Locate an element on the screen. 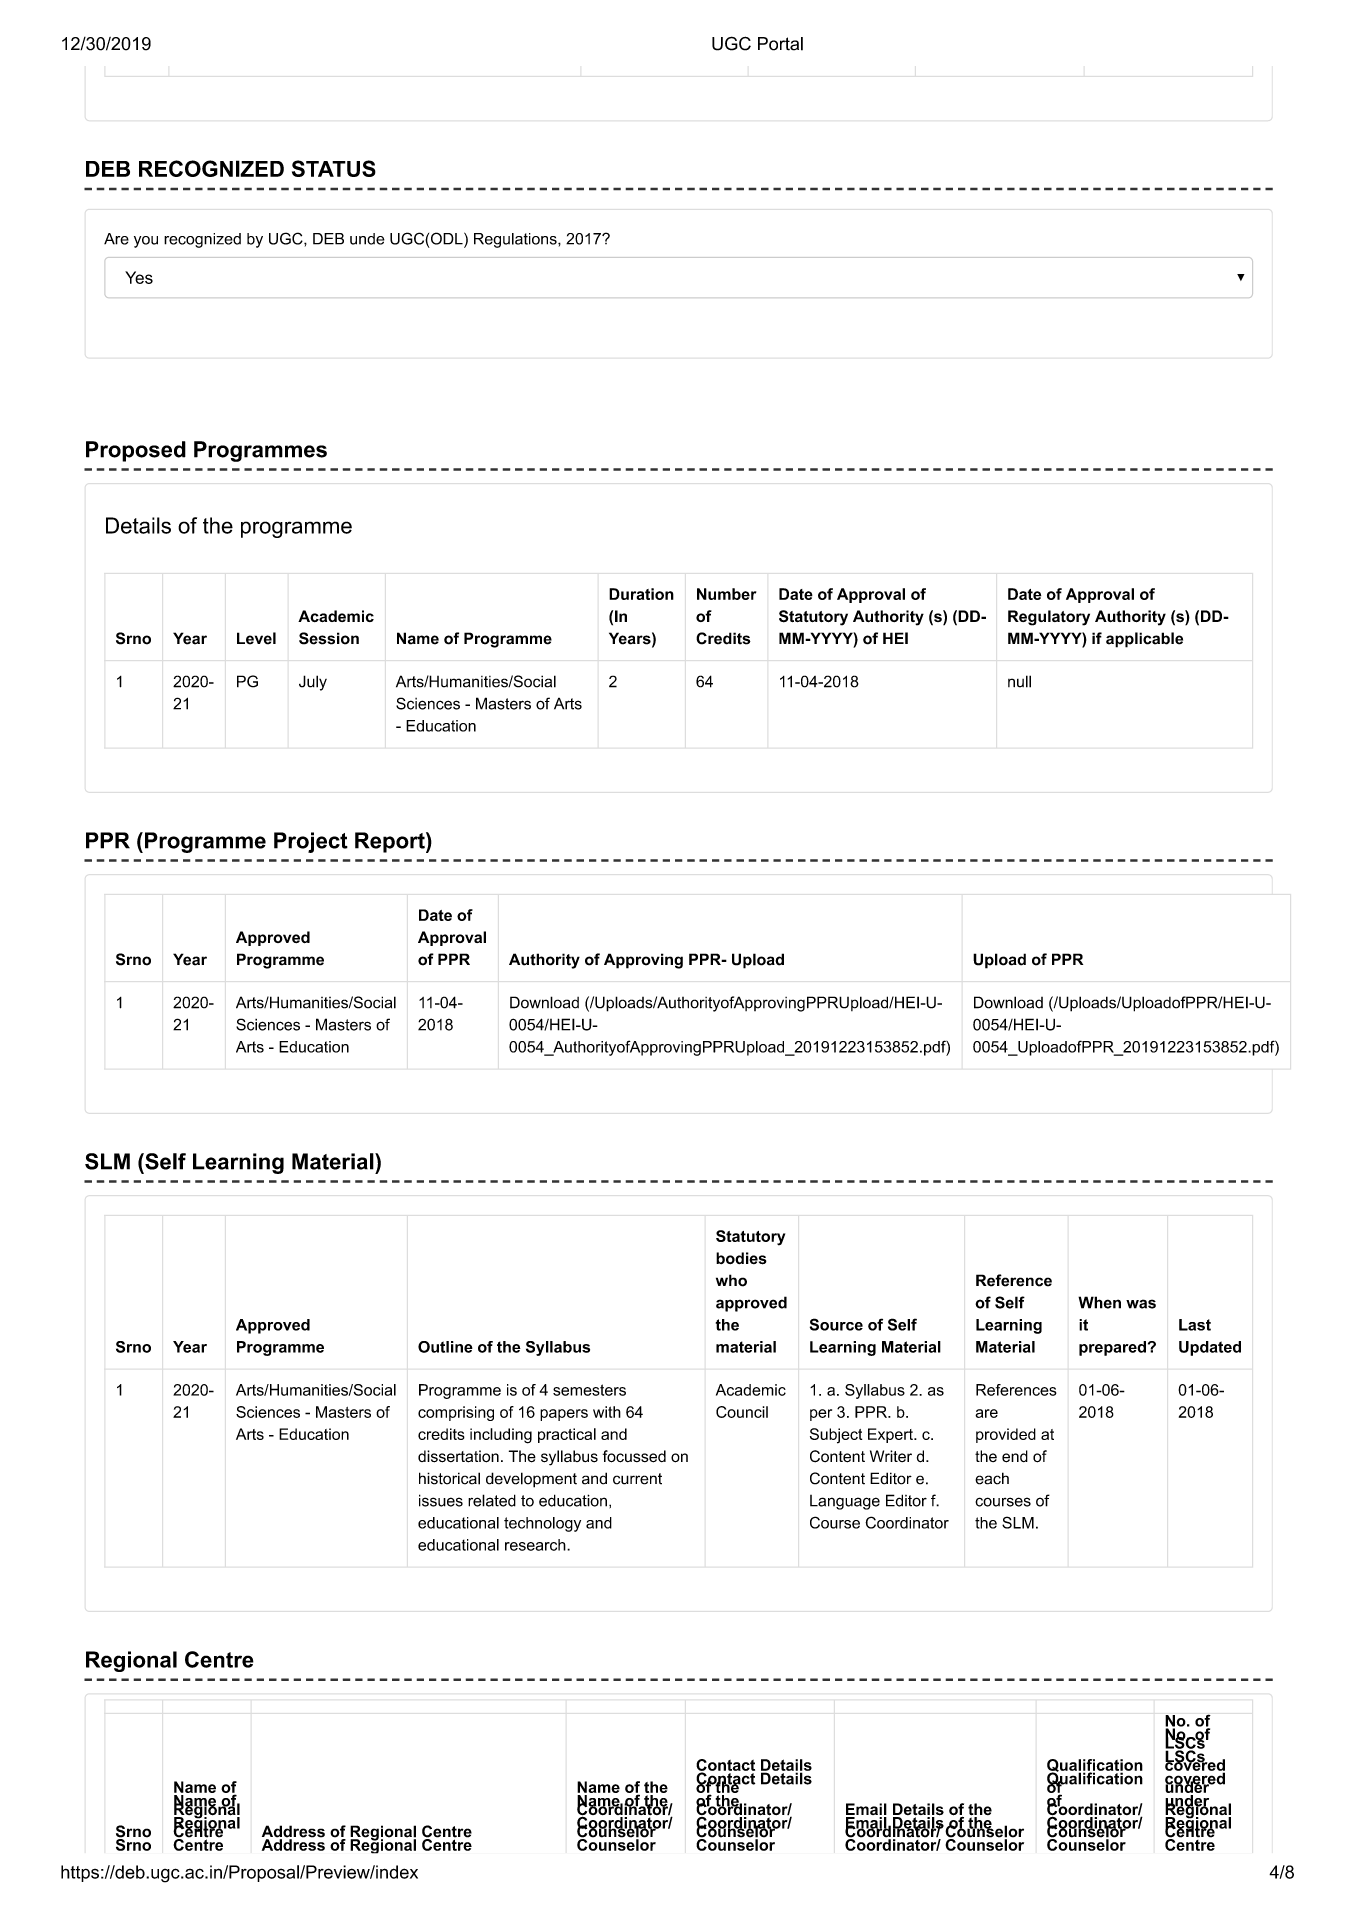 The height and width of the screenshot is (1917, 1355). Level is located at coordinates (256, 638).
